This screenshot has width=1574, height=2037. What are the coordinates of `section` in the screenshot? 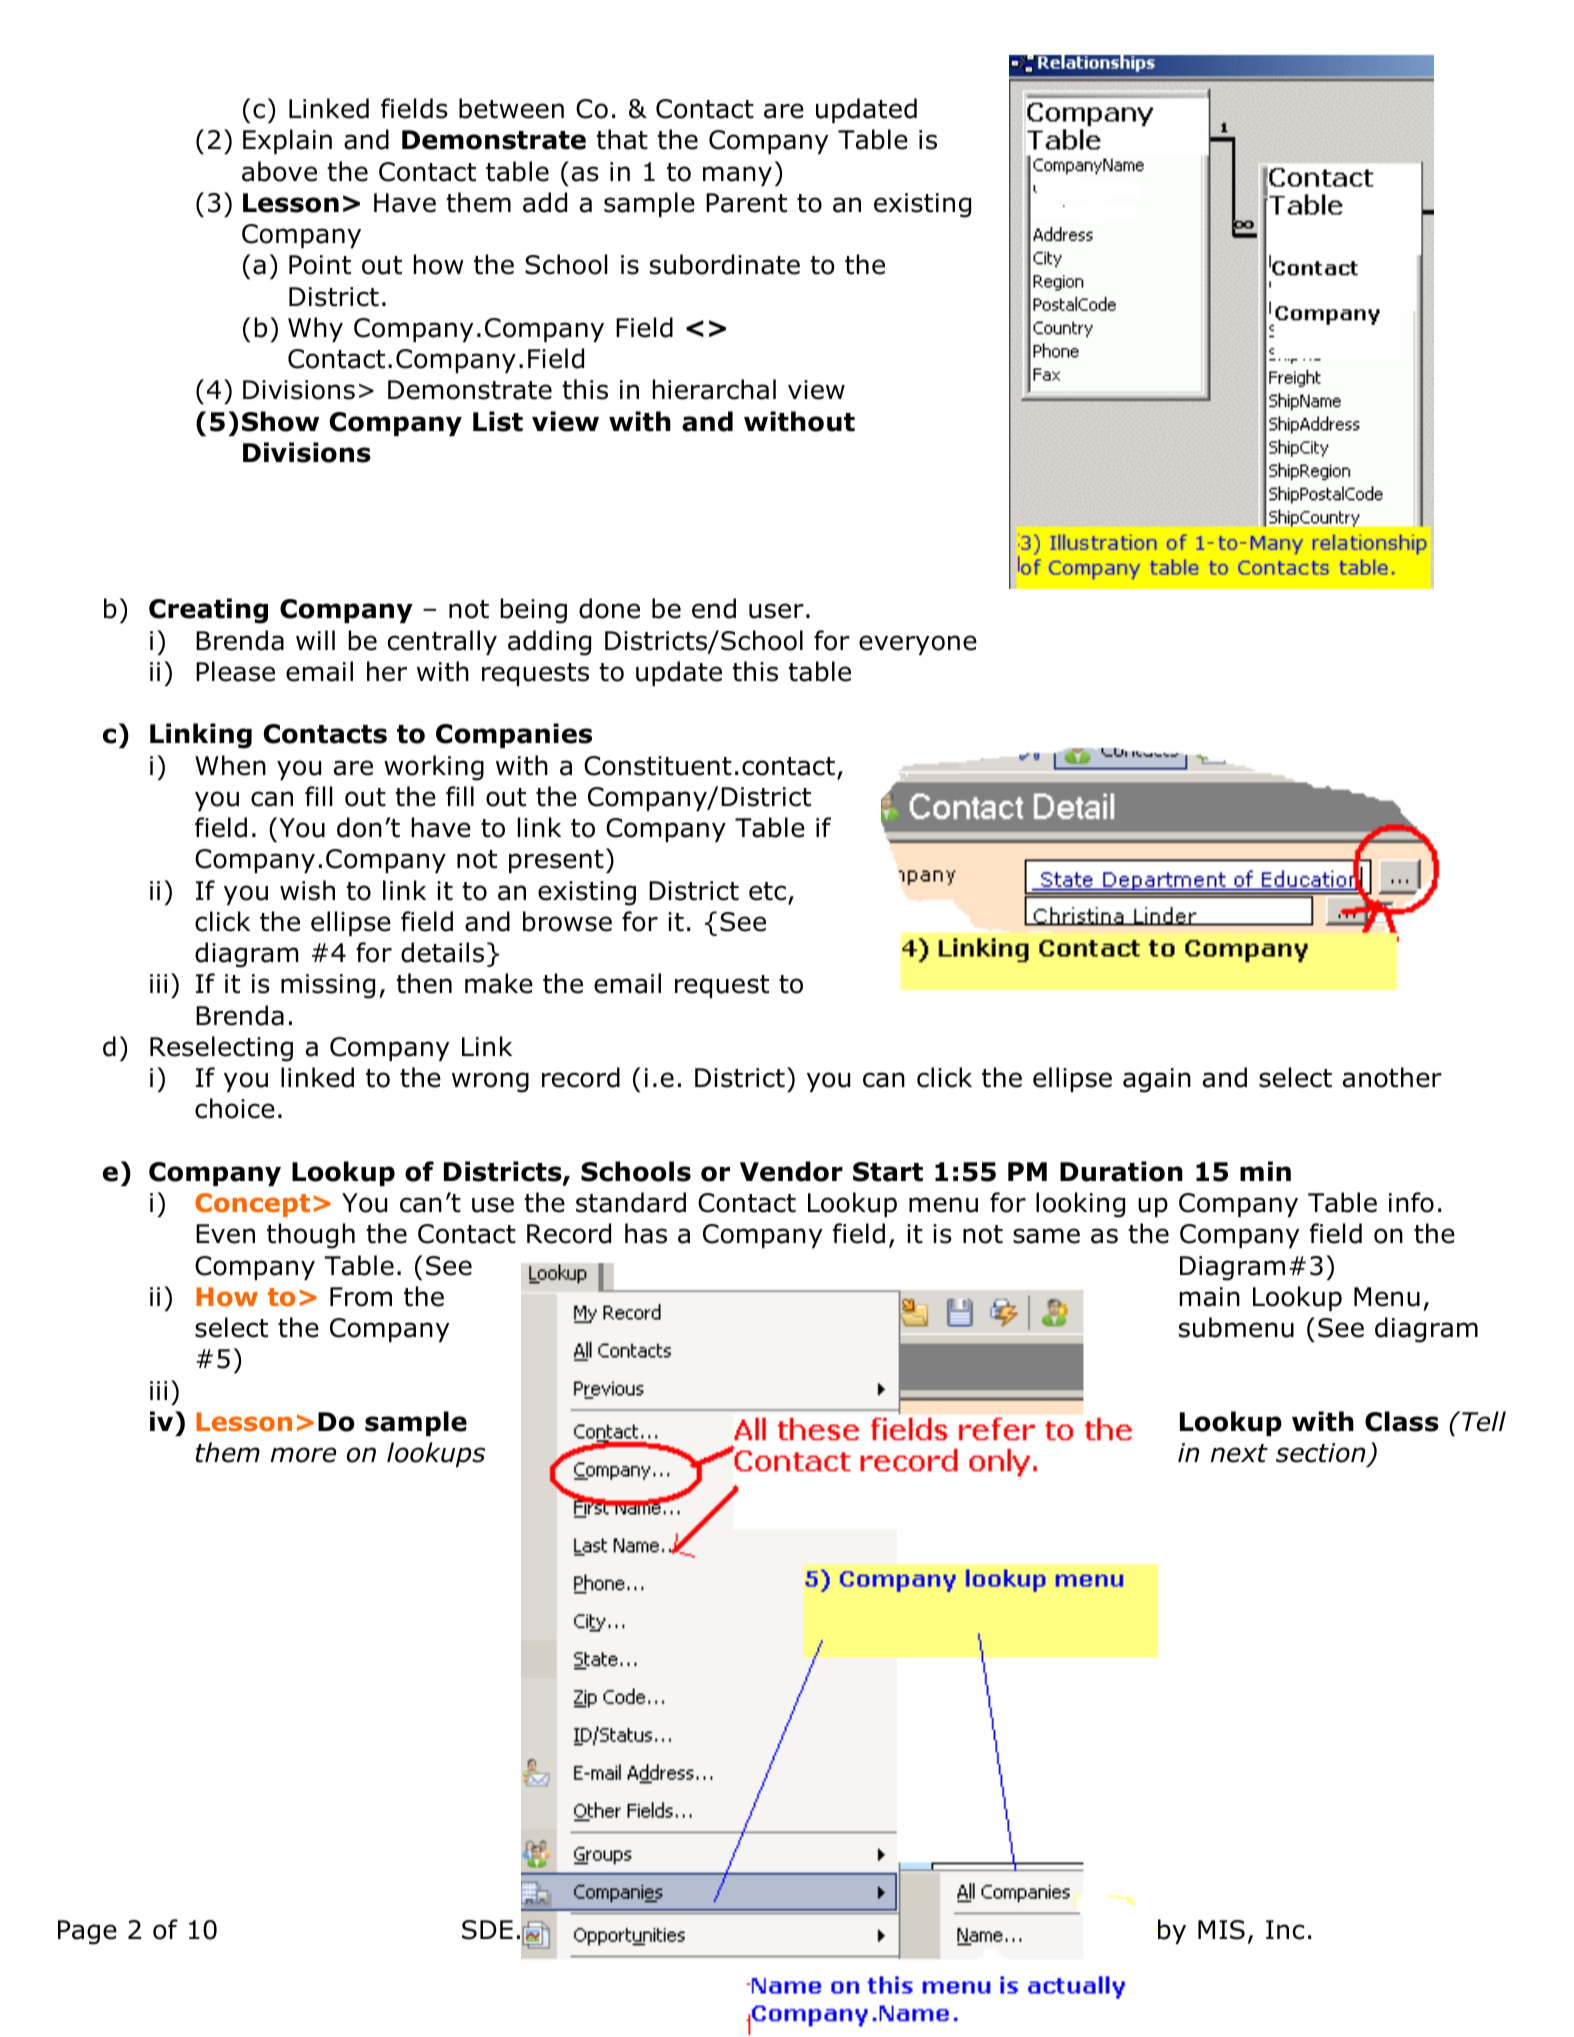 It's located at (1322, 1454).
